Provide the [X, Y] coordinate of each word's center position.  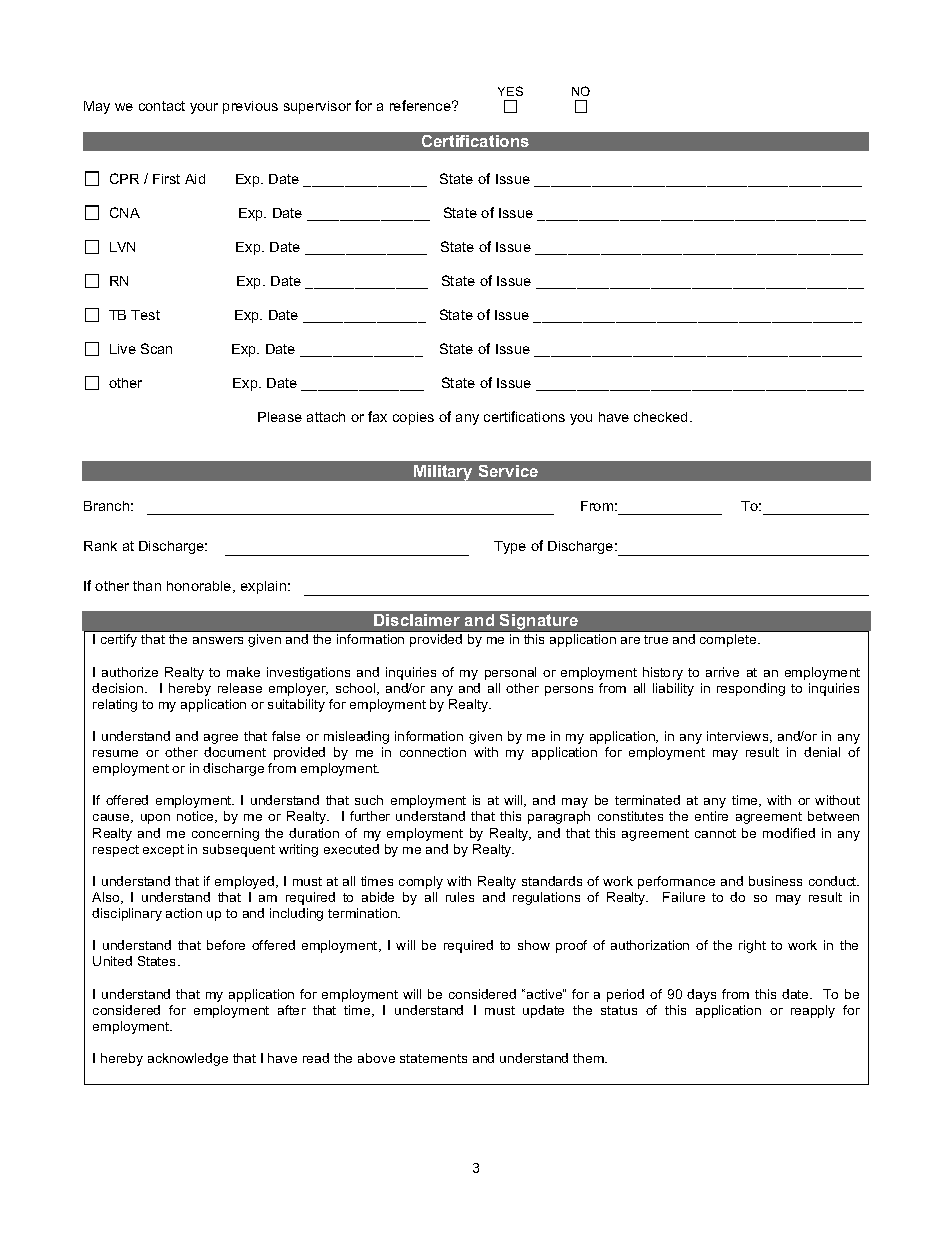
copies [413, 418]
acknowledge [188, 1059]
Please [280, 417]
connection [433, 752]
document [235, 752]
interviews [739, 737]
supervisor [317, 107]
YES [510, 91]
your [204, 108]
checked [660, 417]
